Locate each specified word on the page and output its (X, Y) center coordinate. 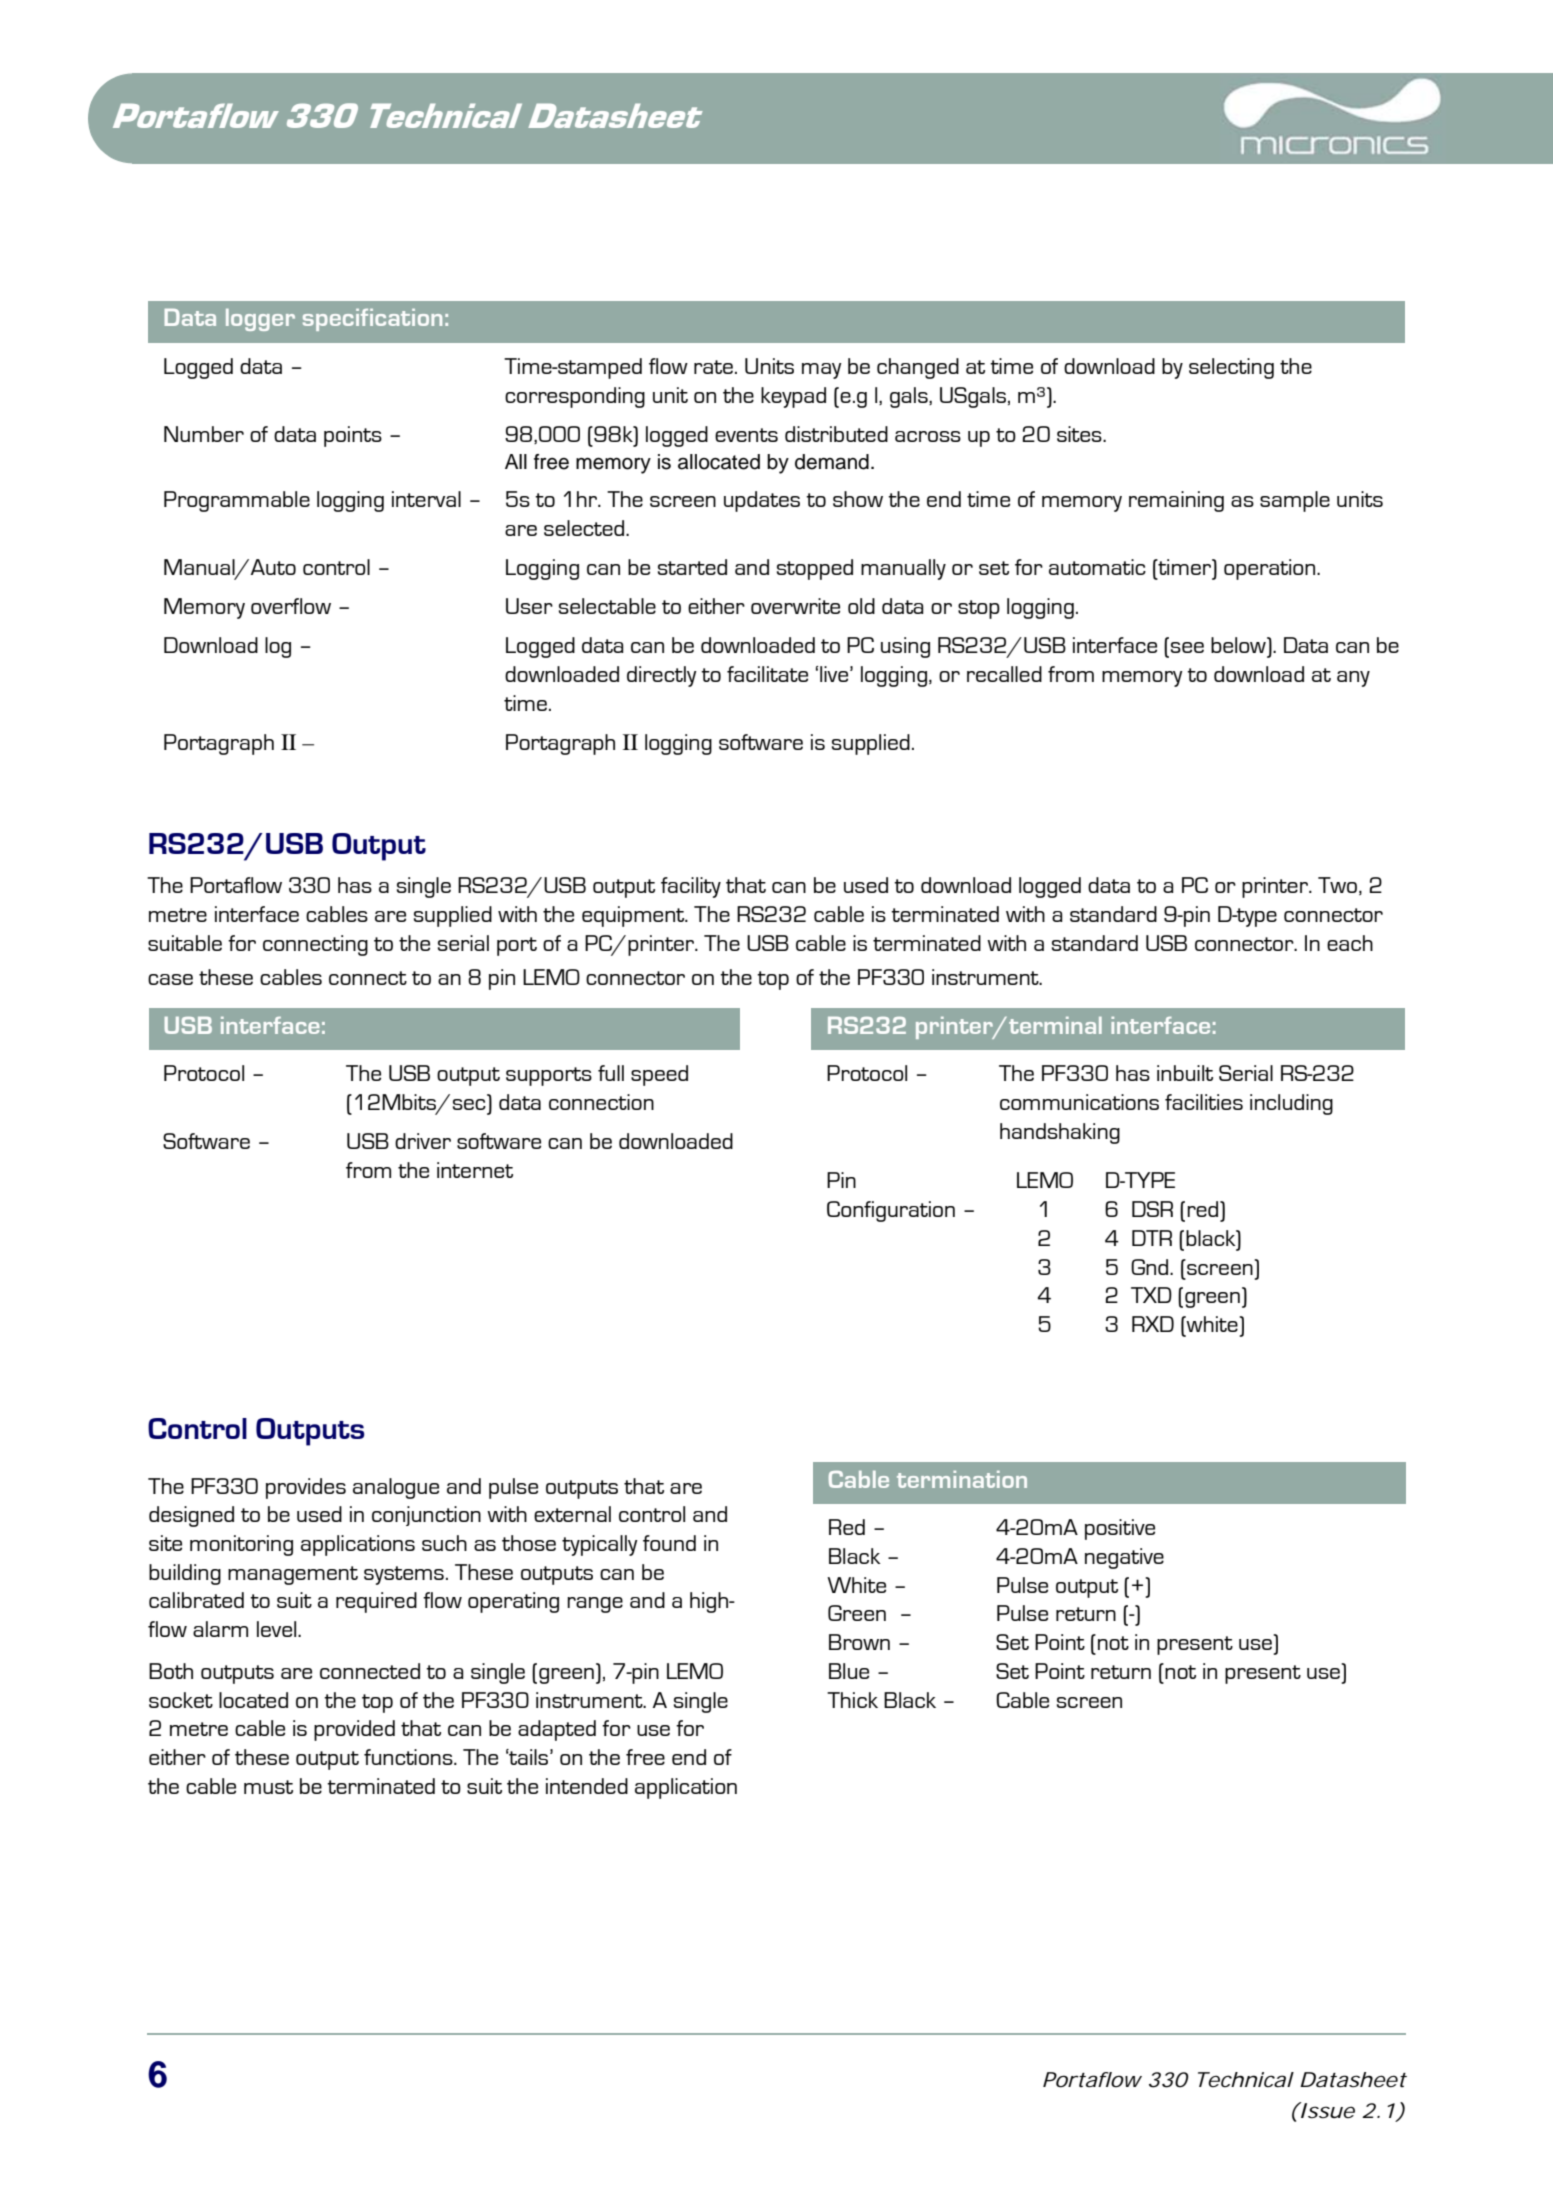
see (1187, 647)
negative (1124, 1558)
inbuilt (1185, 1073)
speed (659, 1075)
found (669, 1543)
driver (423, 1141)
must (268, 1787)
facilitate (767, 674)
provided (354, 1730)
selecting (1231, 368)
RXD (1153, 1324)
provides (306, 1488)
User (529, 606)
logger (260, 320)
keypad (793, 397)
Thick (852, 1700)
